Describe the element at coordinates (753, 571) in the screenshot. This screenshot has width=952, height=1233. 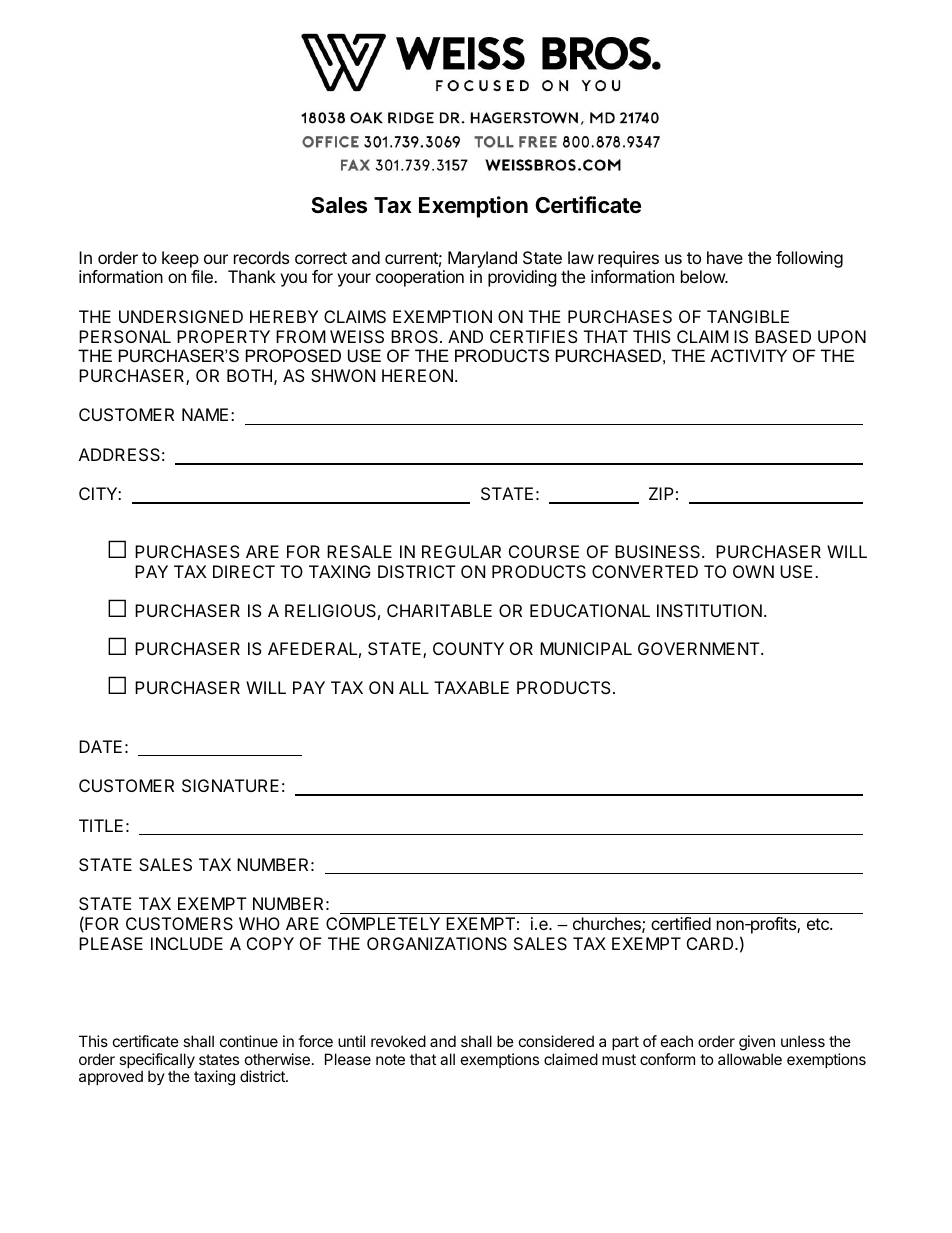
I see `OWN` at that location.
